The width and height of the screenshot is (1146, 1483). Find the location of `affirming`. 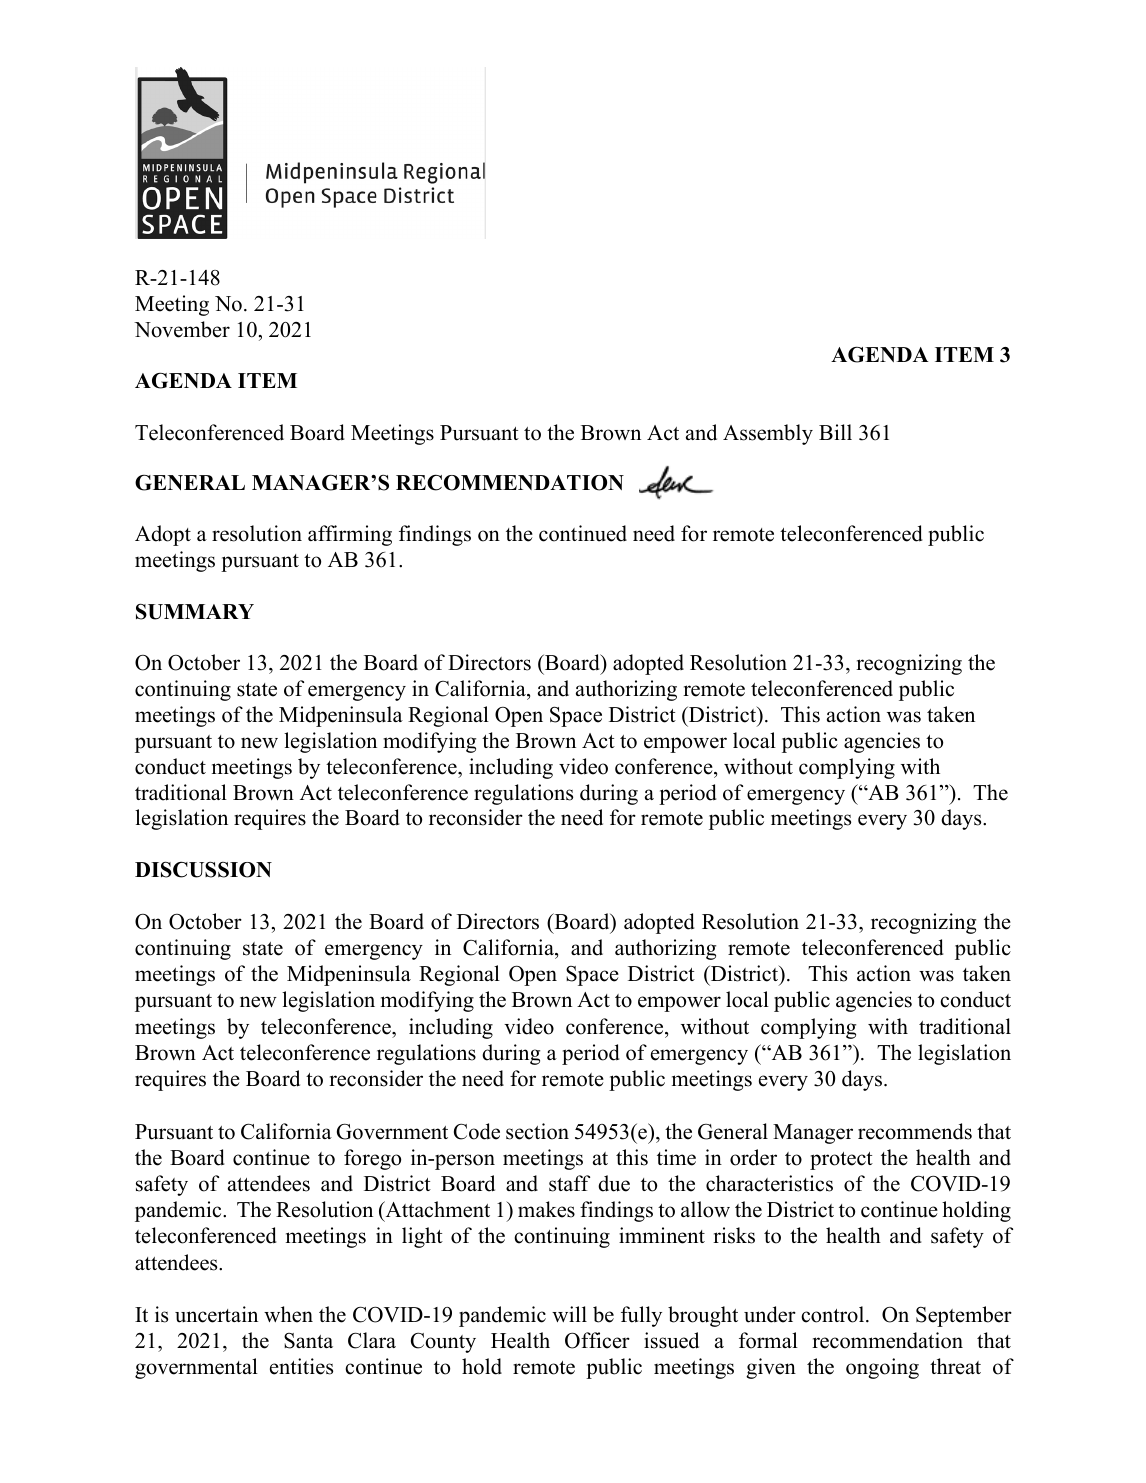

affirming is located at coordinates (350, 535).
